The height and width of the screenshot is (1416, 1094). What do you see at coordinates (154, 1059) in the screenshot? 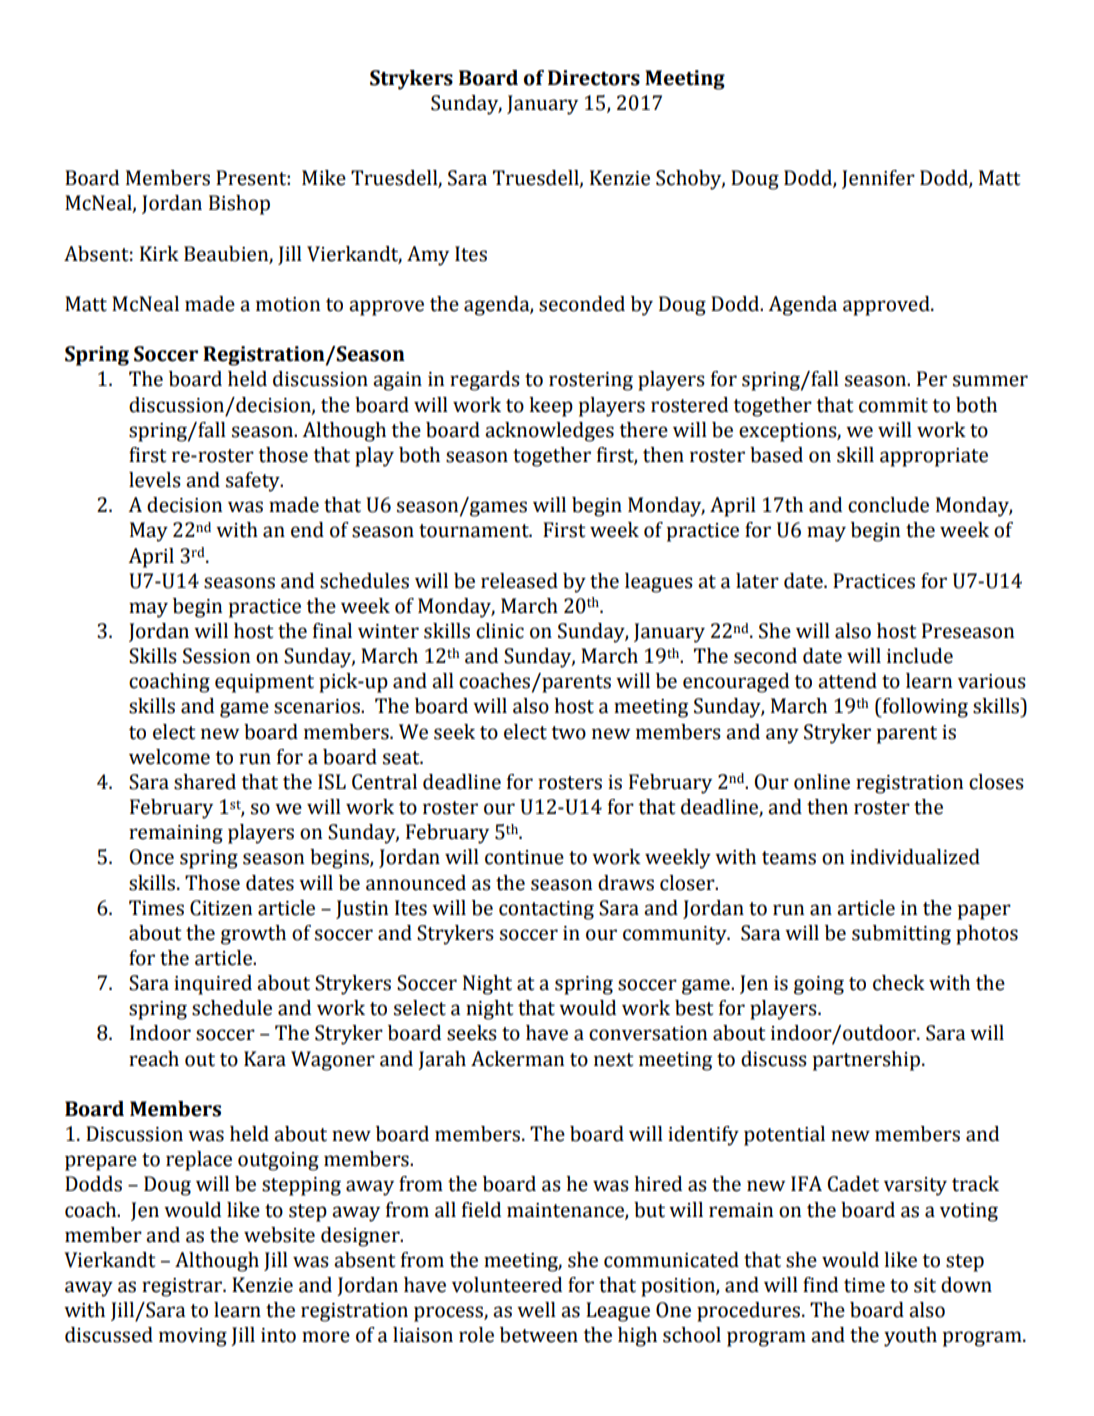
I see `reach` at bounding box center [154, 1059].
